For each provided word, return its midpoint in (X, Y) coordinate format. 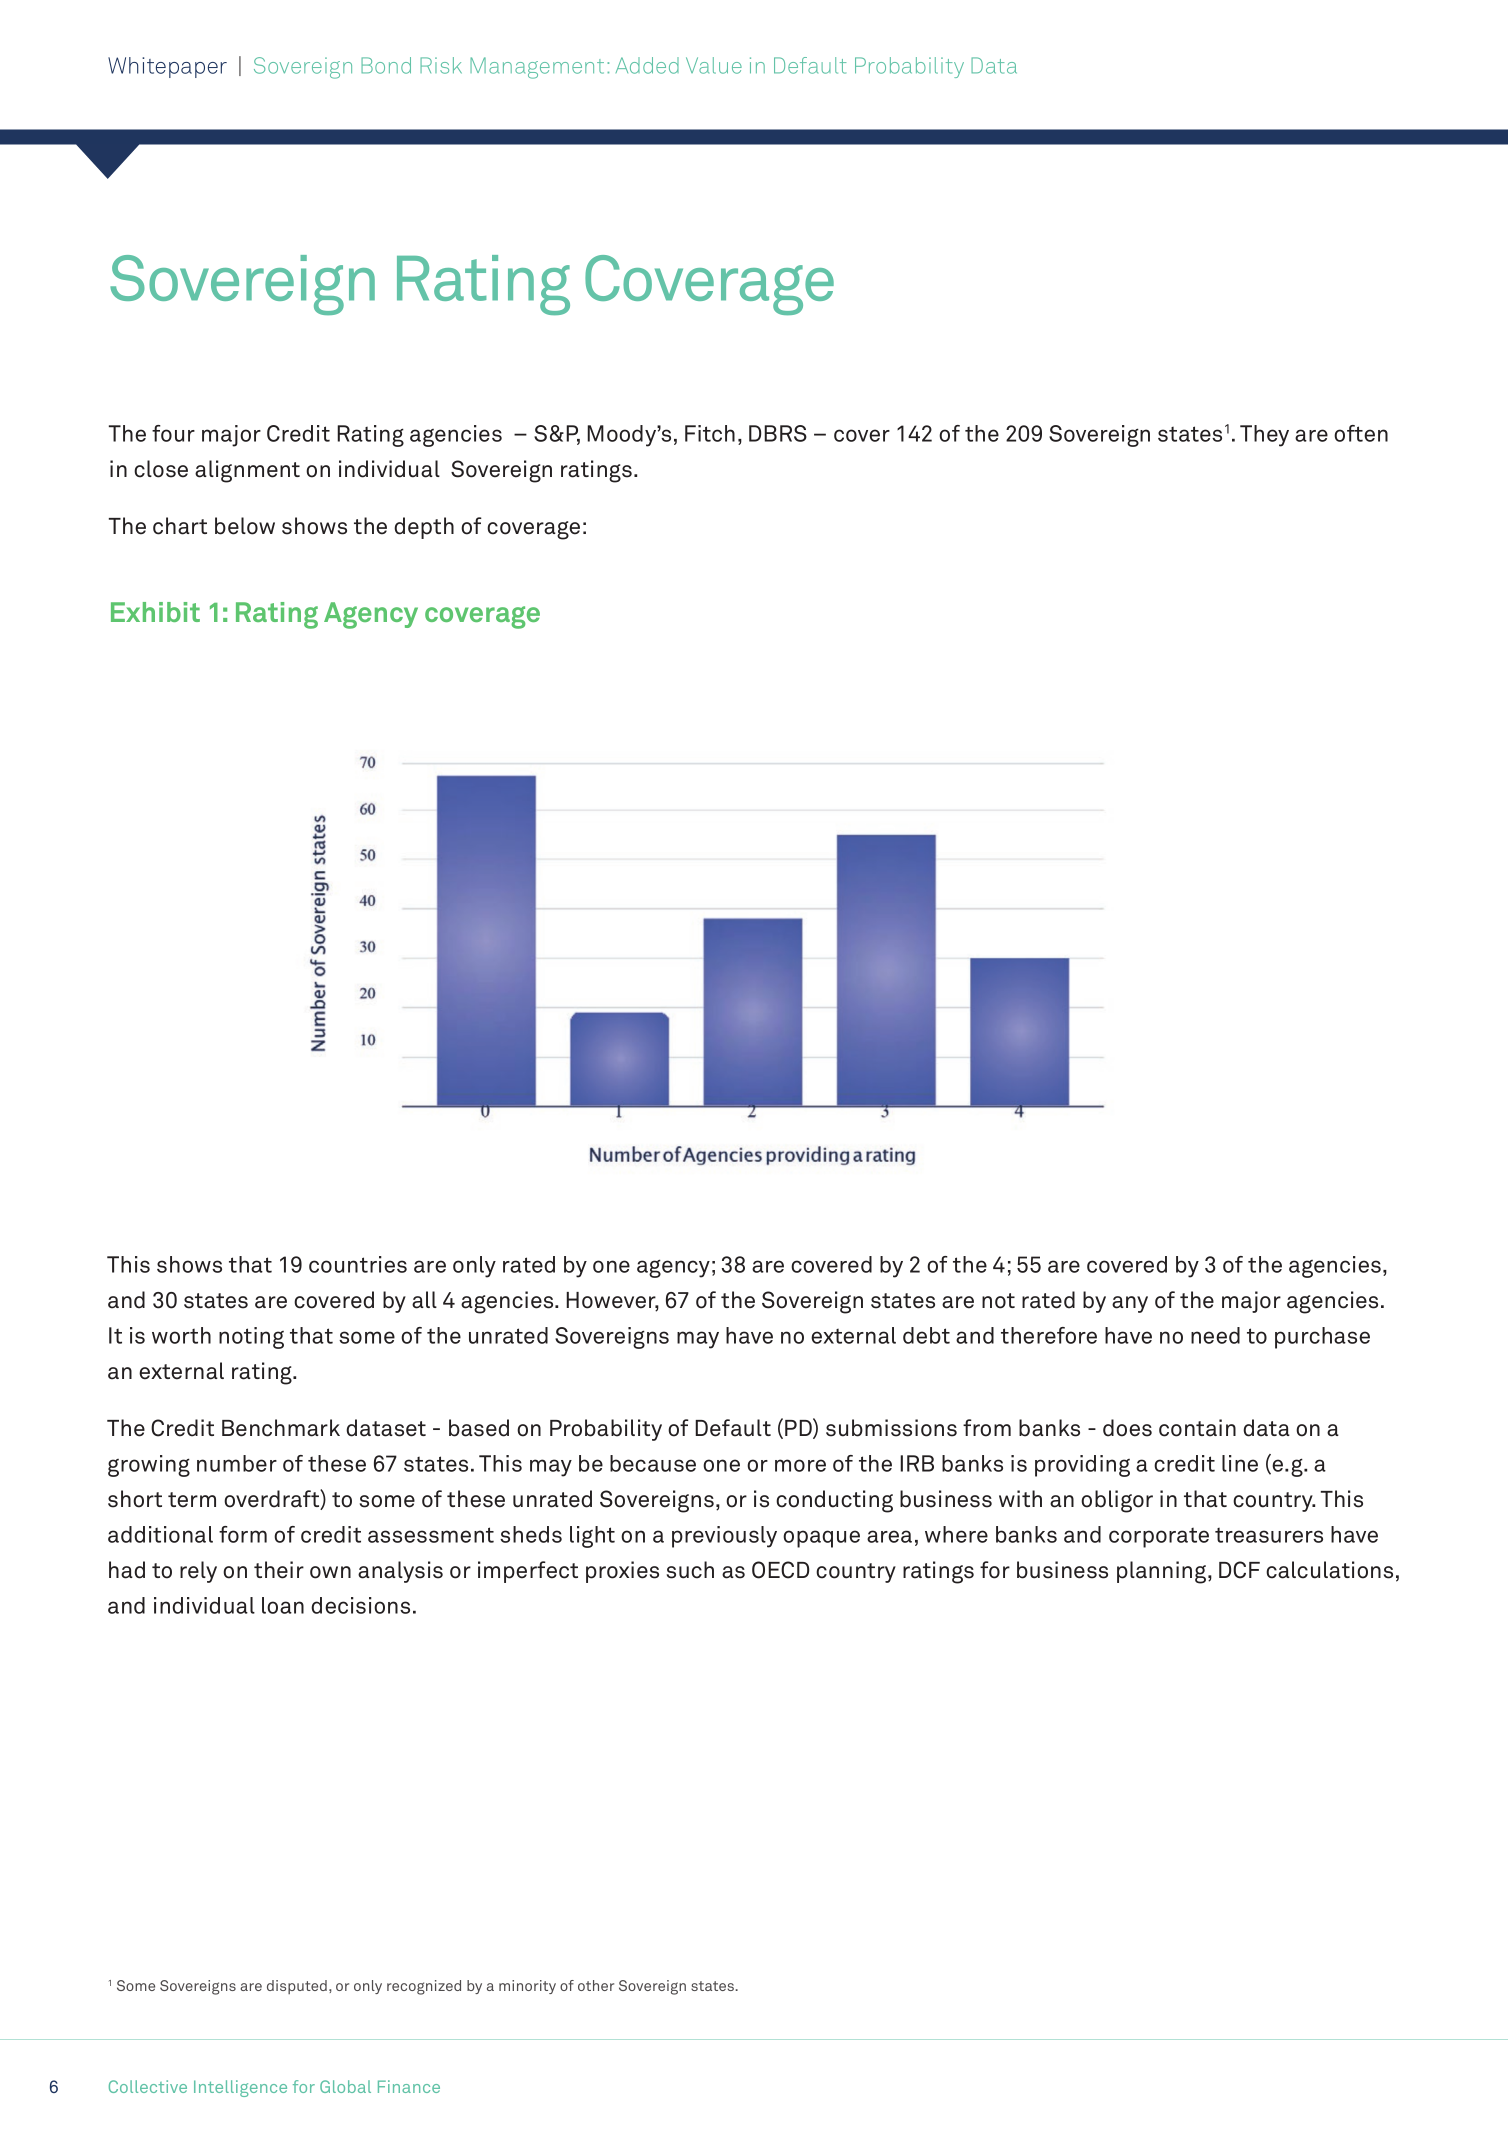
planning (1163, 1572)
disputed (297, 1987)
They (1264, 436)
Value (714, 65)
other (596, 1985)
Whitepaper (167, 67)
